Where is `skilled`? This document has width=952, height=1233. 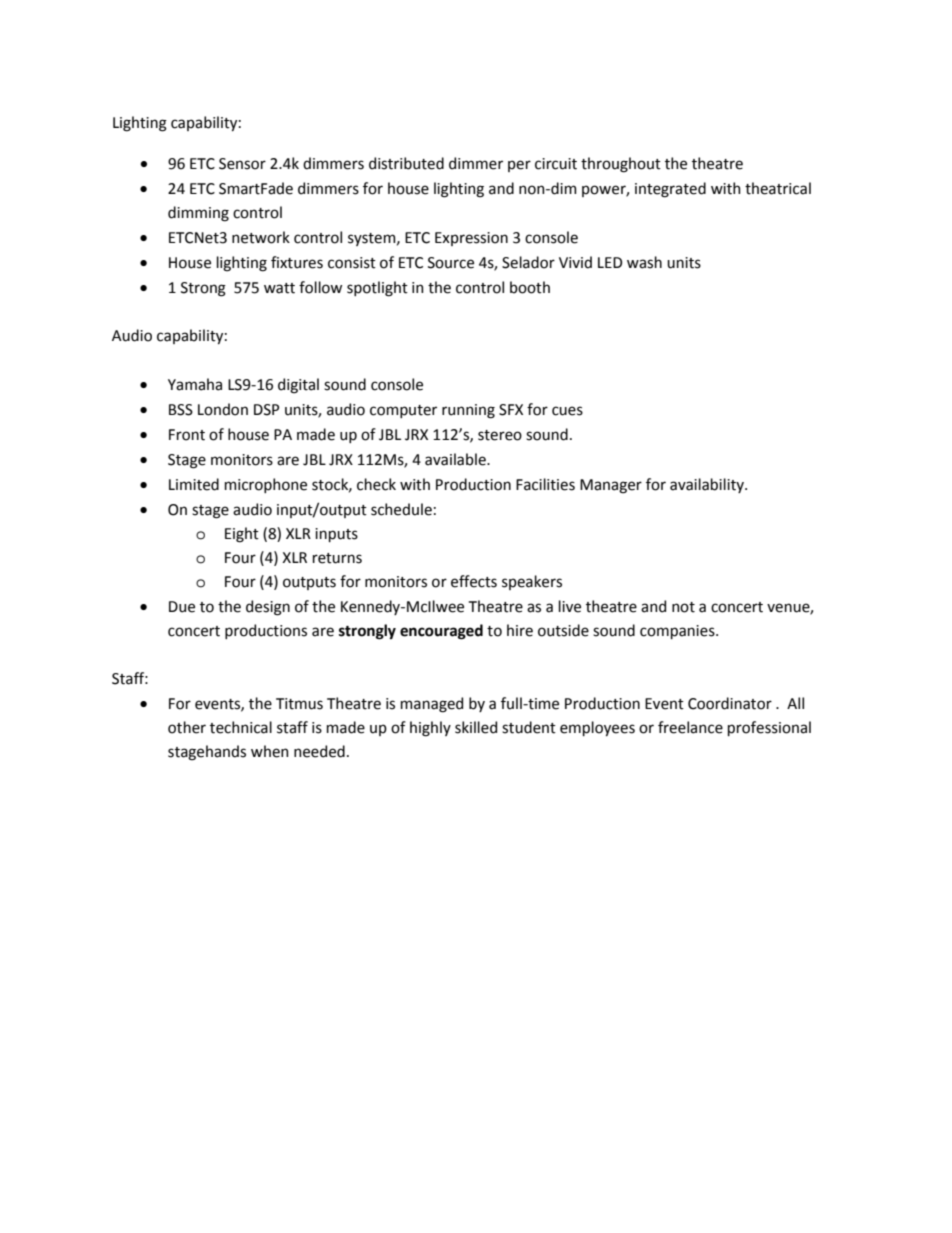 skilled is located at coordinates (476, 727).
